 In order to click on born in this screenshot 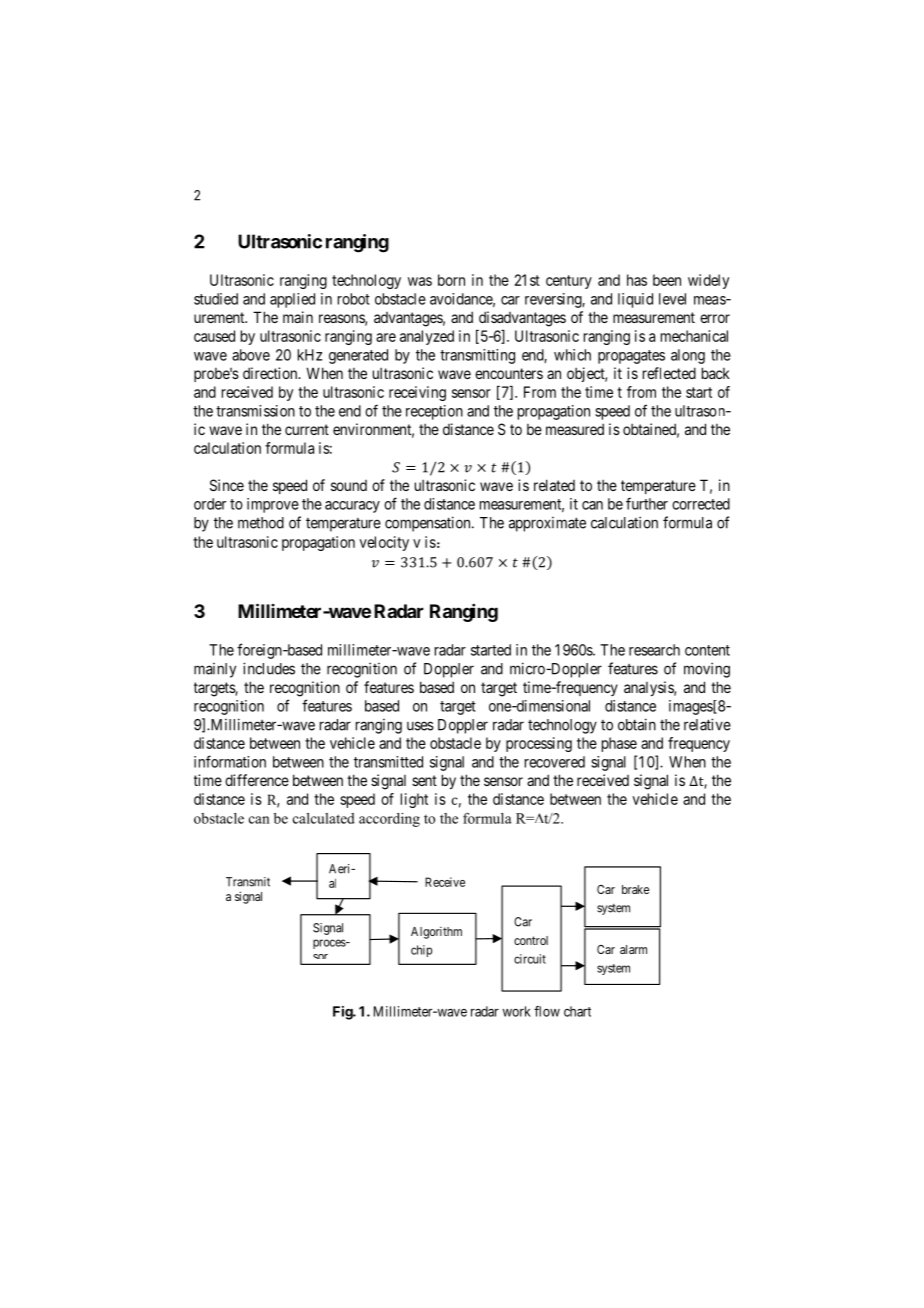, I will do `click(451, 280)`.
